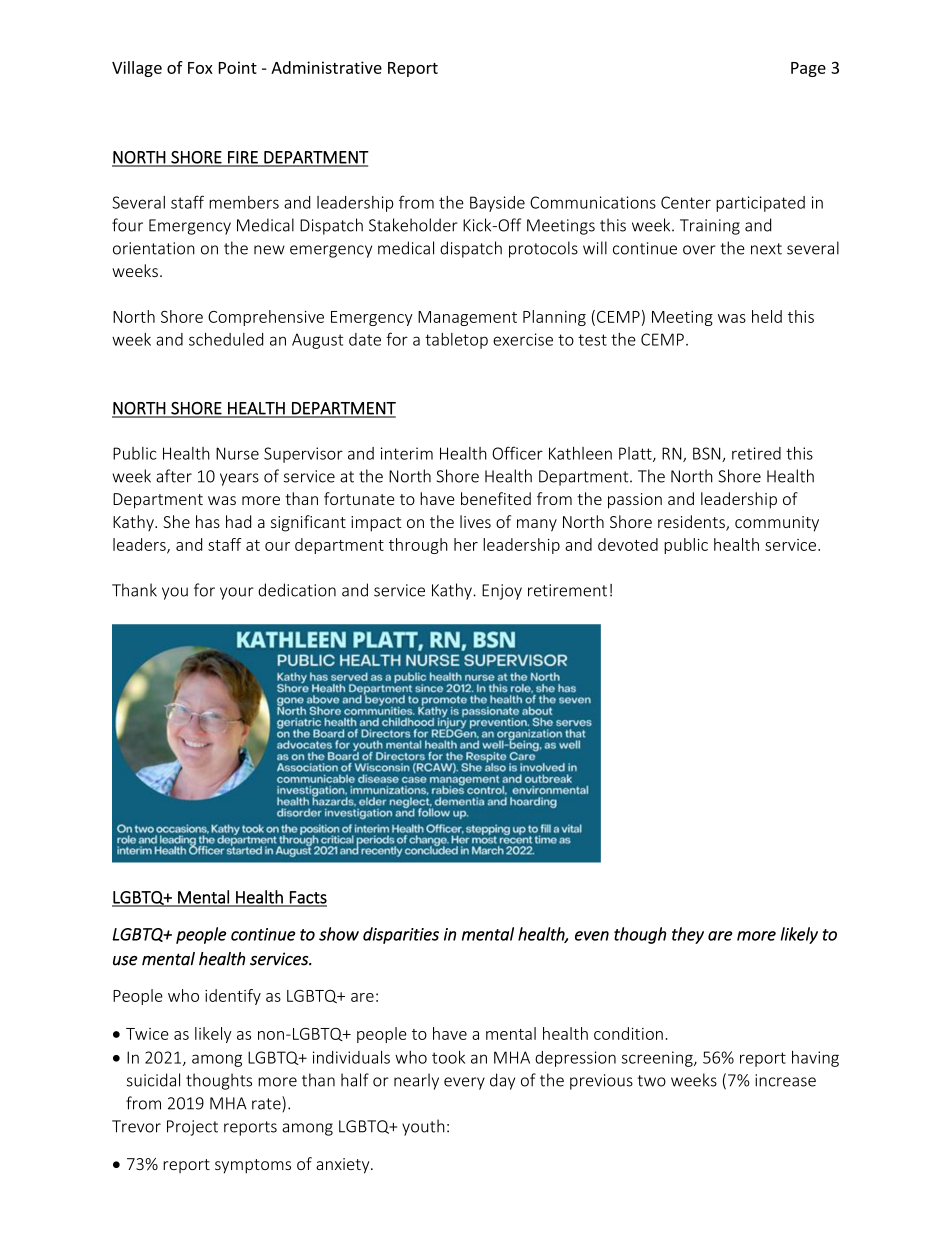  What do you see at coordinates (688, 935) in the page?
I see `they` at bounding box center [688, 935].
